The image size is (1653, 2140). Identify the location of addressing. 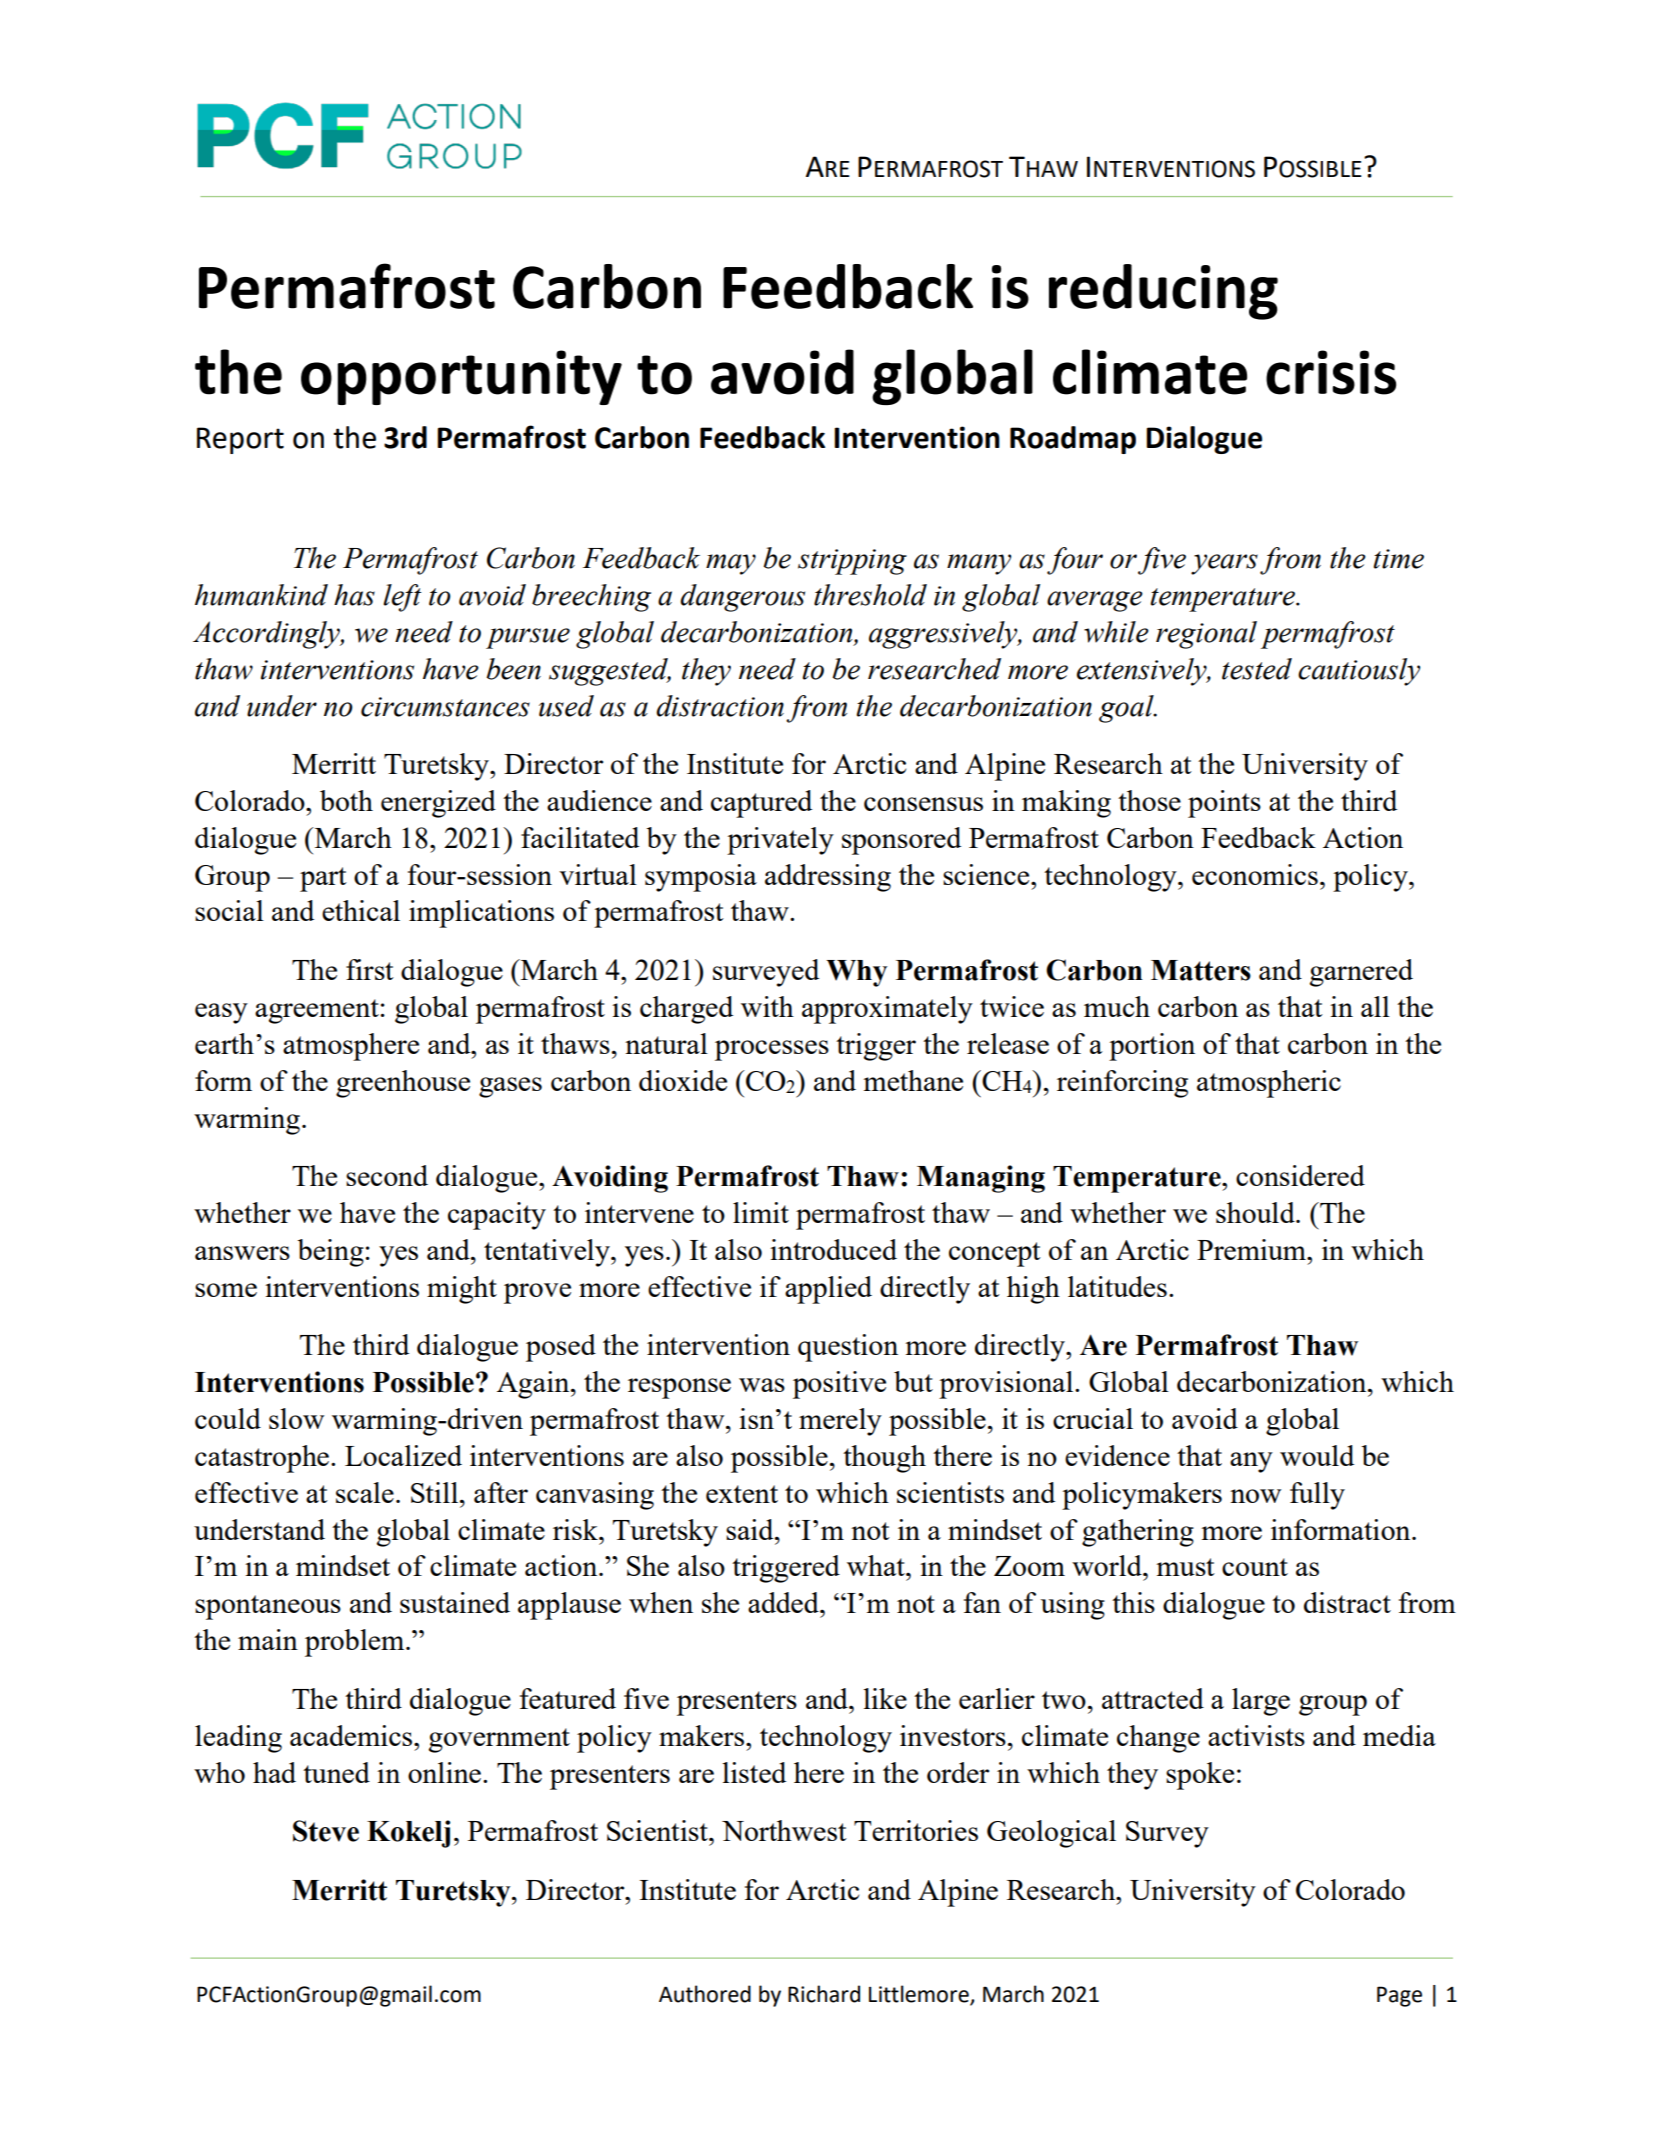
(828, 878).
